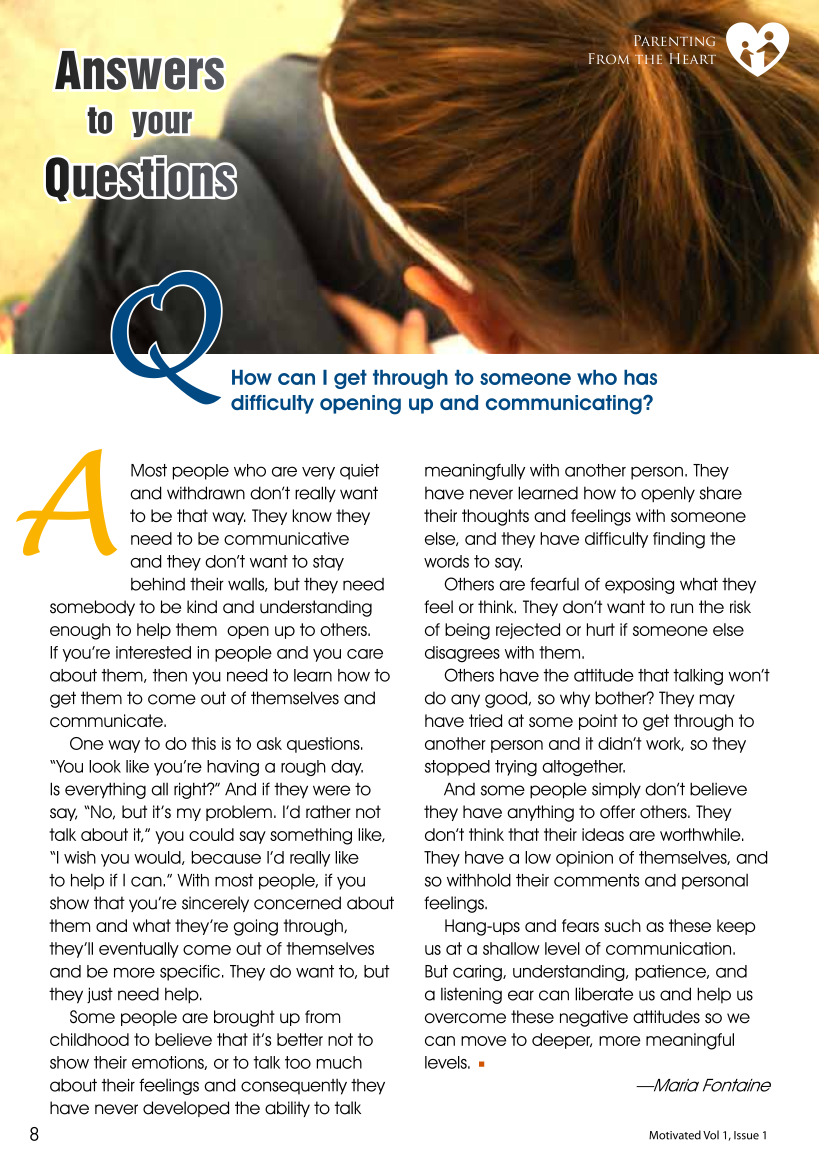  What do you see at coordinates (139, 70) in the page?
I see `Answers` at bounding box center [139, 70].
